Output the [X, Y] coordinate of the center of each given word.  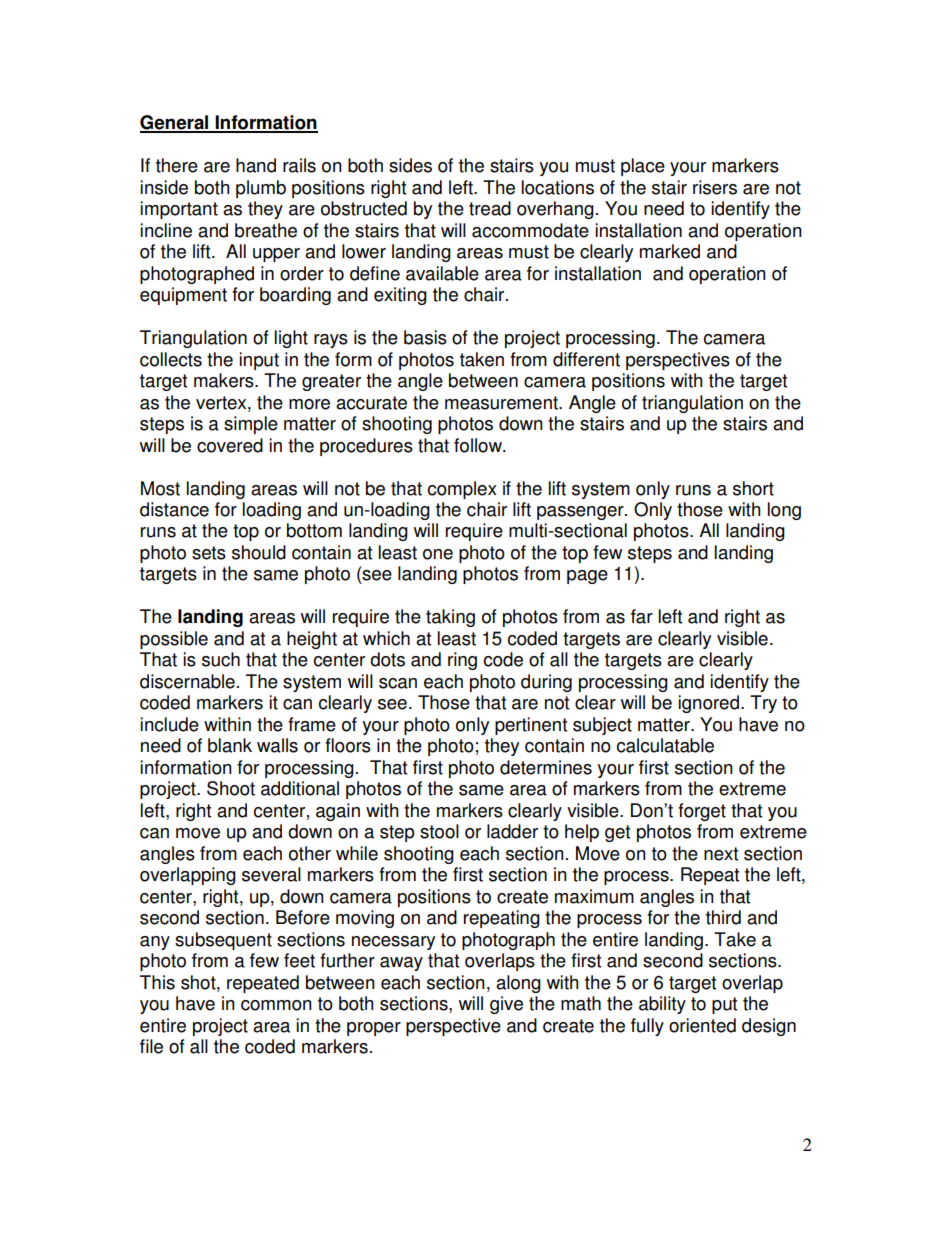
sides [410, 165]
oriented [702, 1025]
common [276, 1005]
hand [256, 165]
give [506, 1005]
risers [715, 187]
